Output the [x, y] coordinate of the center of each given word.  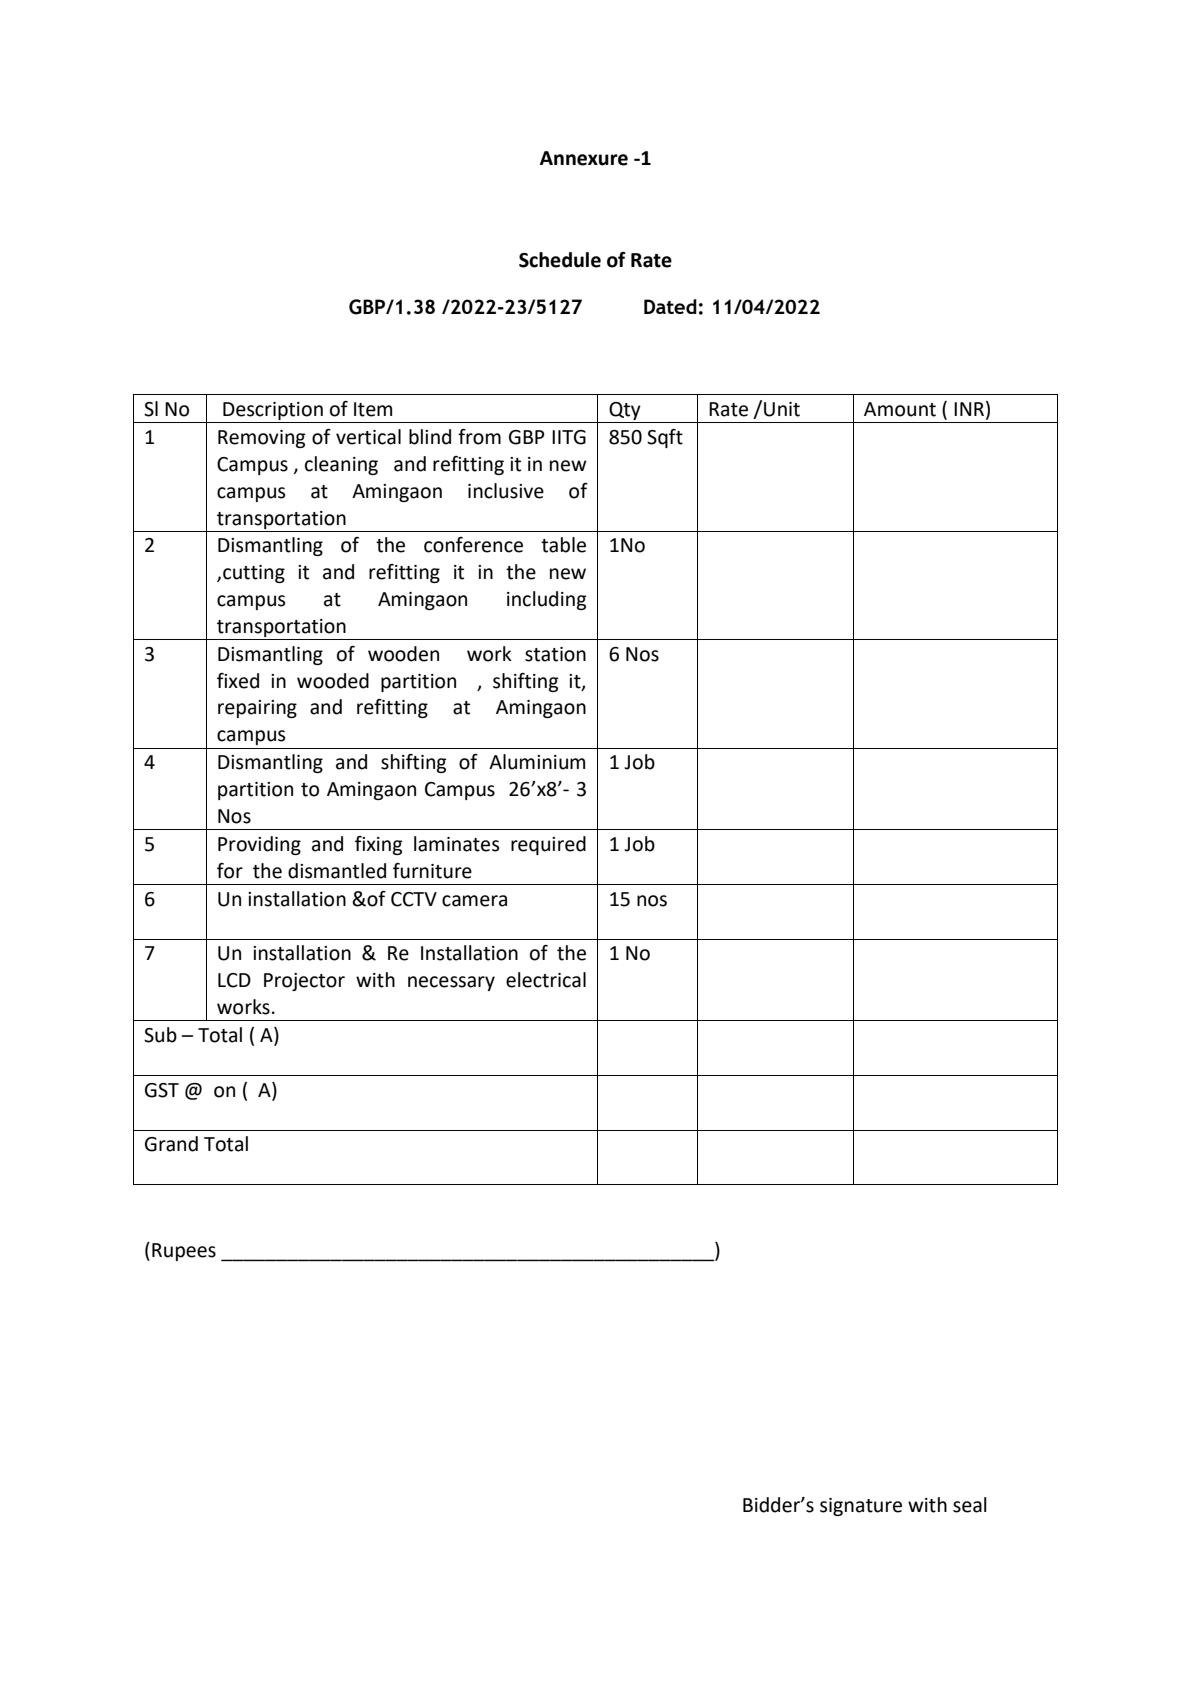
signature [861, 1507]
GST [162, 1090]
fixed [238, 681]
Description [273, 411]
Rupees [184, 1252]
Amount [900, 409]
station [555, 654]
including [547, 600]
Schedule [560, 260]
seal [970, 1505]
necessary [451, 983]
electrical [546, 980]
